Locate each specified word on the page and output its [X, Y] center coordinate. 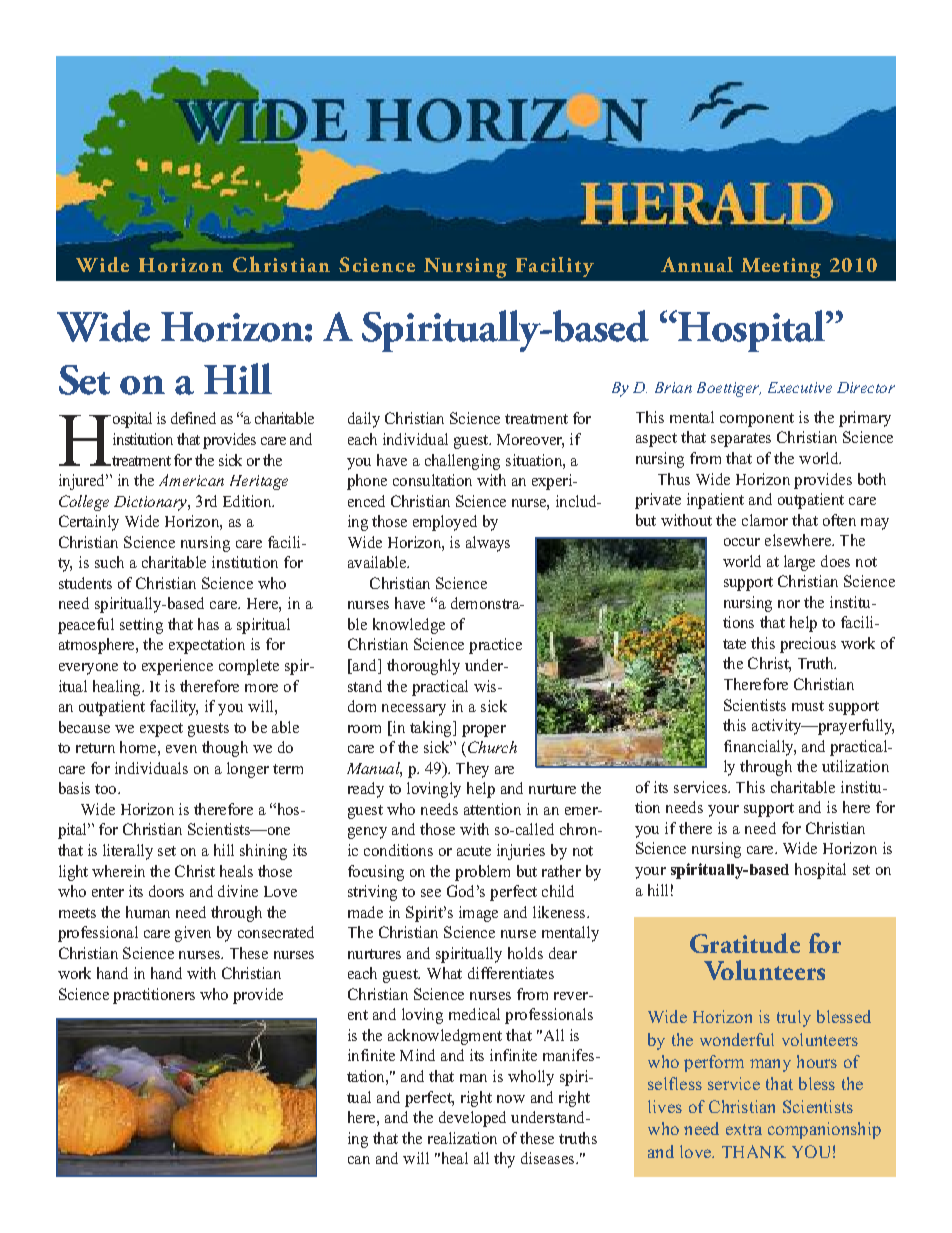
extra [744, 1129]
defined [193, 418]
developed [472, 1119]
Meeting [781, 268]
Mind [417, 1055]
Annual [697, 264]
